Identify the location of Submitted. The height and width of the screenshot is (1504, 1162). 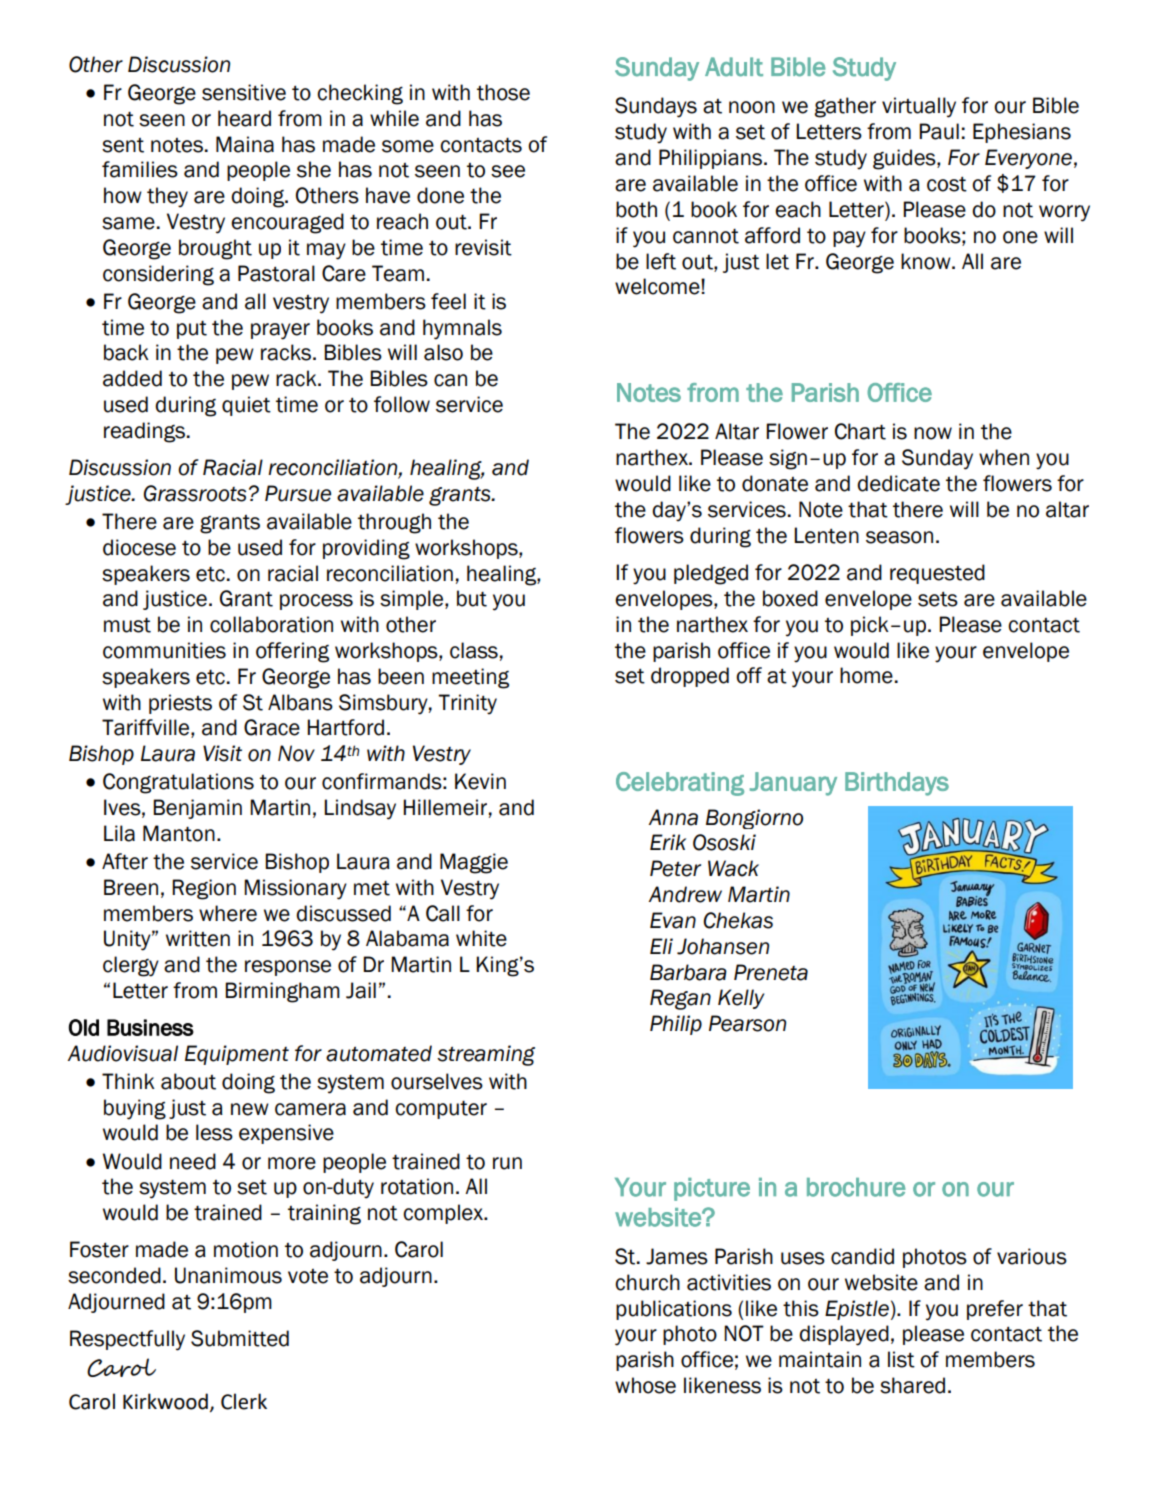
(240, 1338).
